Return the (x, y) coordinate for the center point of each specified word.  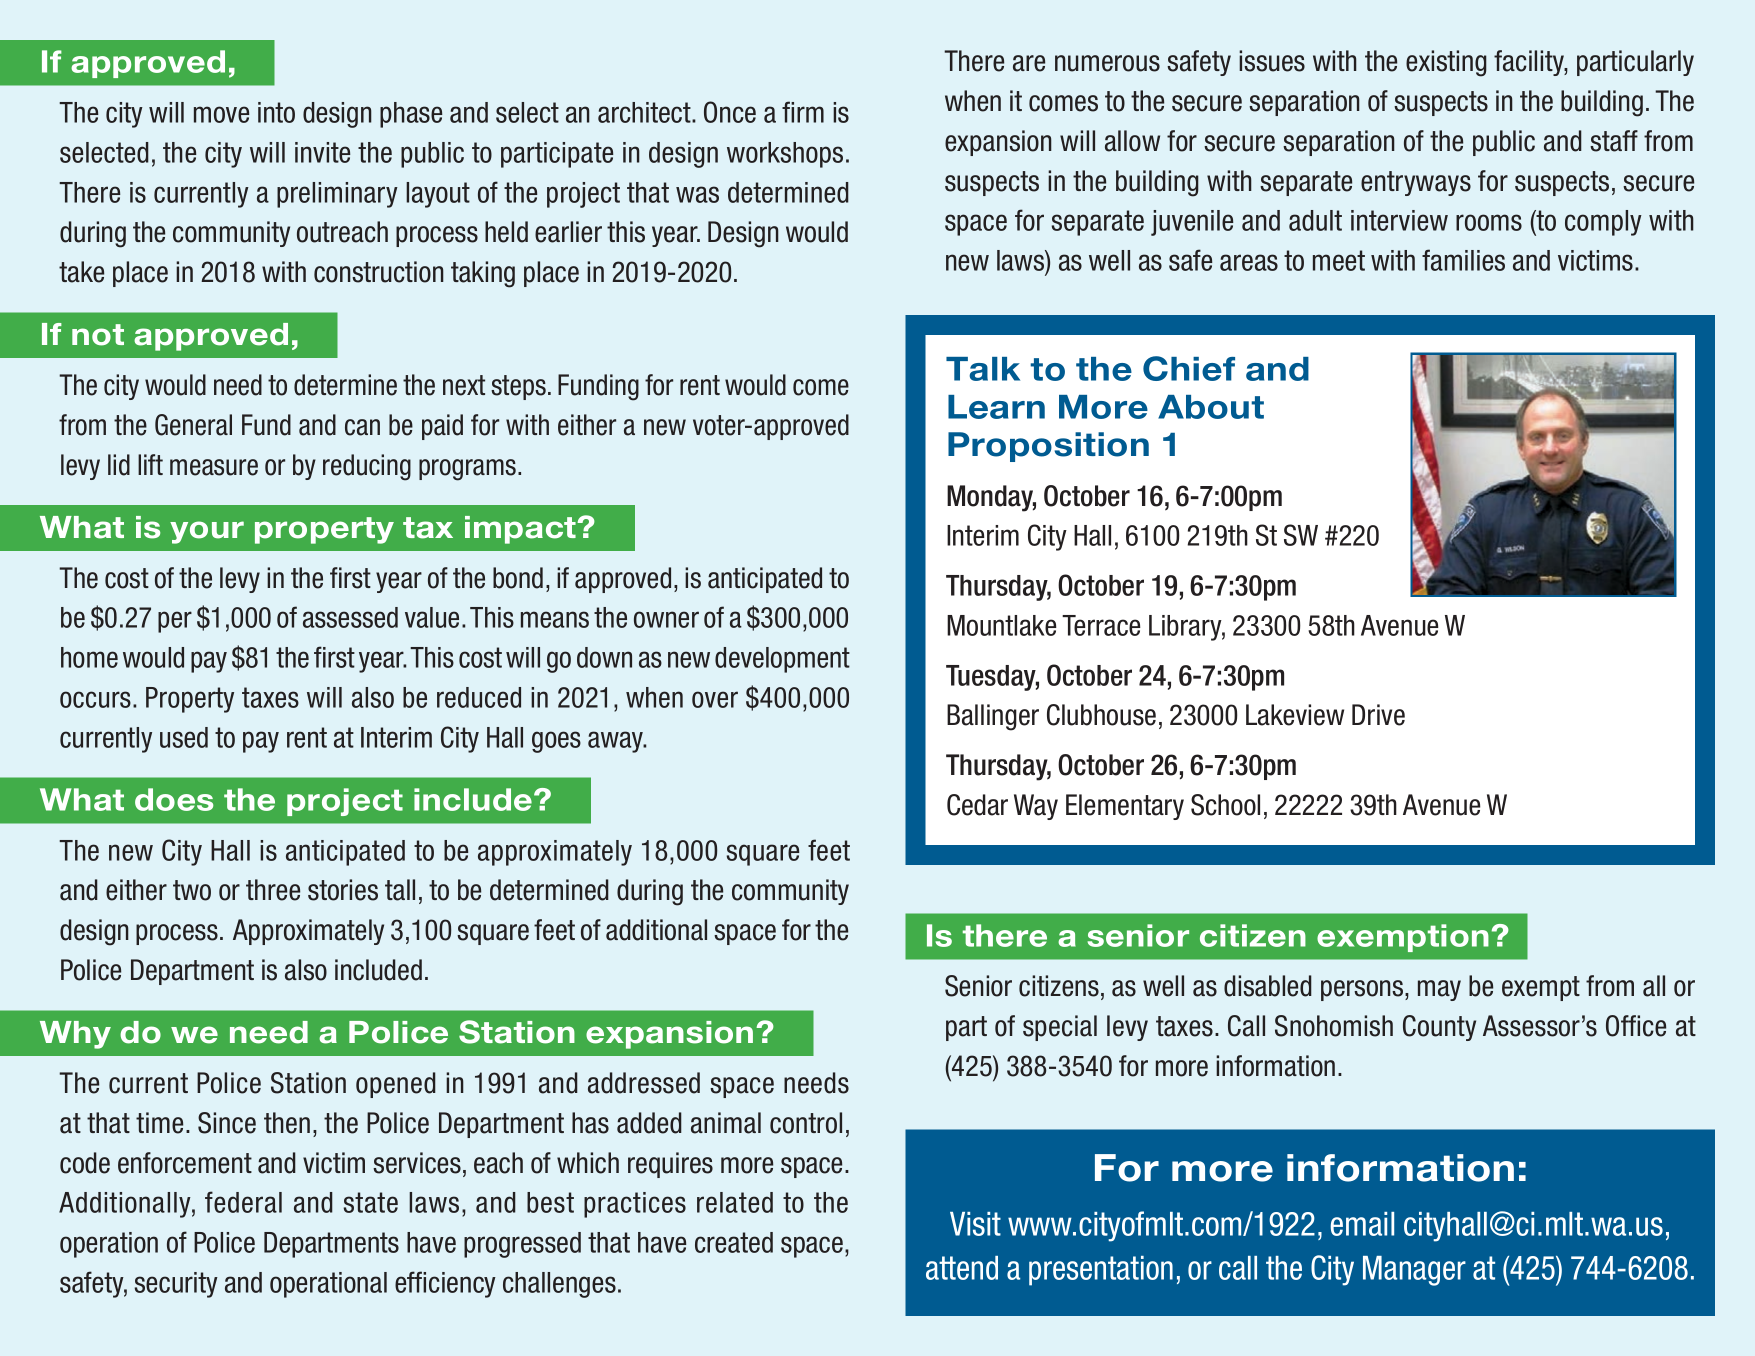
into (276, 112)
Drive (1378, 715)
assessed (350, 617)
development (782, 660)
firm (803, 112)
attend (962, 1268)
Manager (1414, 1271)
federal (243, 1202)
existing (1446, 63)
